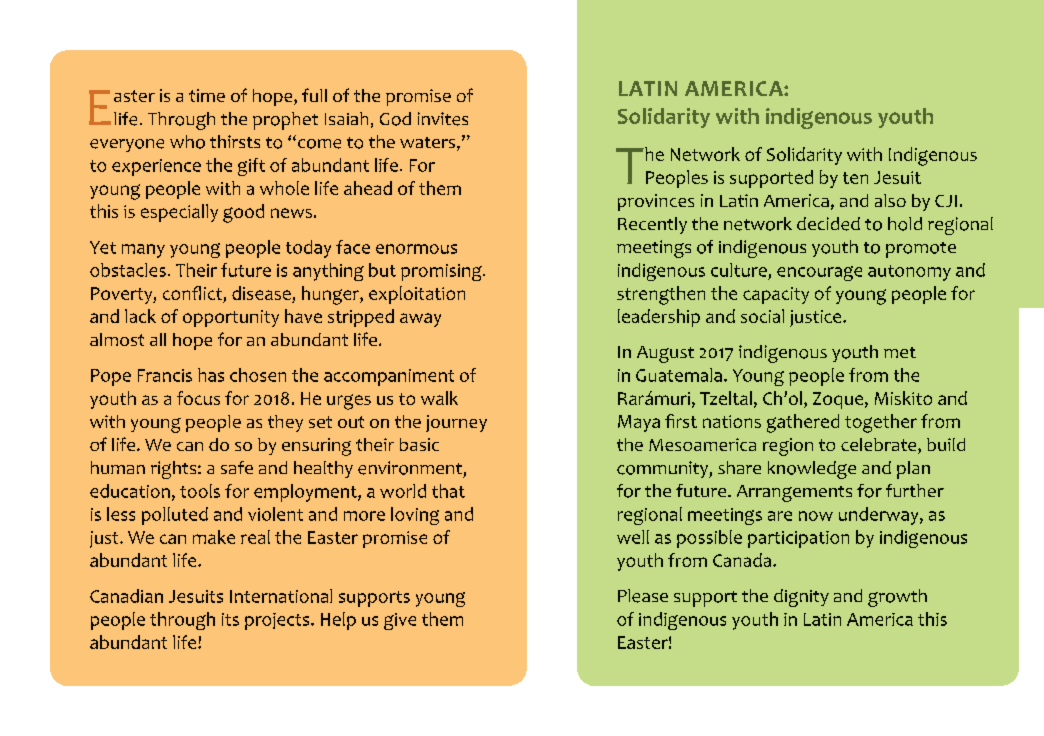  What do you see at coordinates (828, 224) in the screenshot?
I see `decided` at bounding box center [828, 224].
